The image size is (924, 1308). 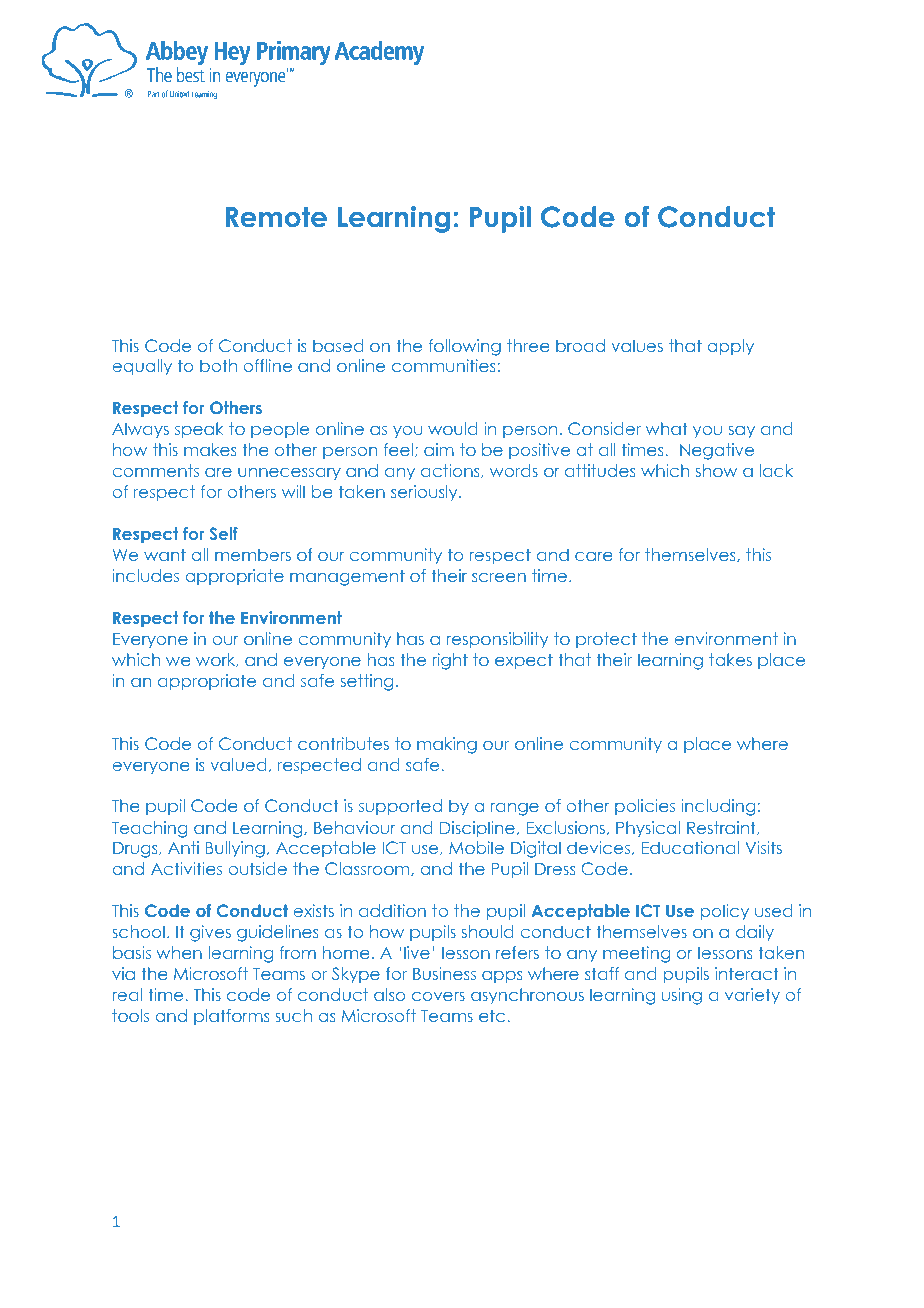 I want to click on including, so click(x=718, y=807).
